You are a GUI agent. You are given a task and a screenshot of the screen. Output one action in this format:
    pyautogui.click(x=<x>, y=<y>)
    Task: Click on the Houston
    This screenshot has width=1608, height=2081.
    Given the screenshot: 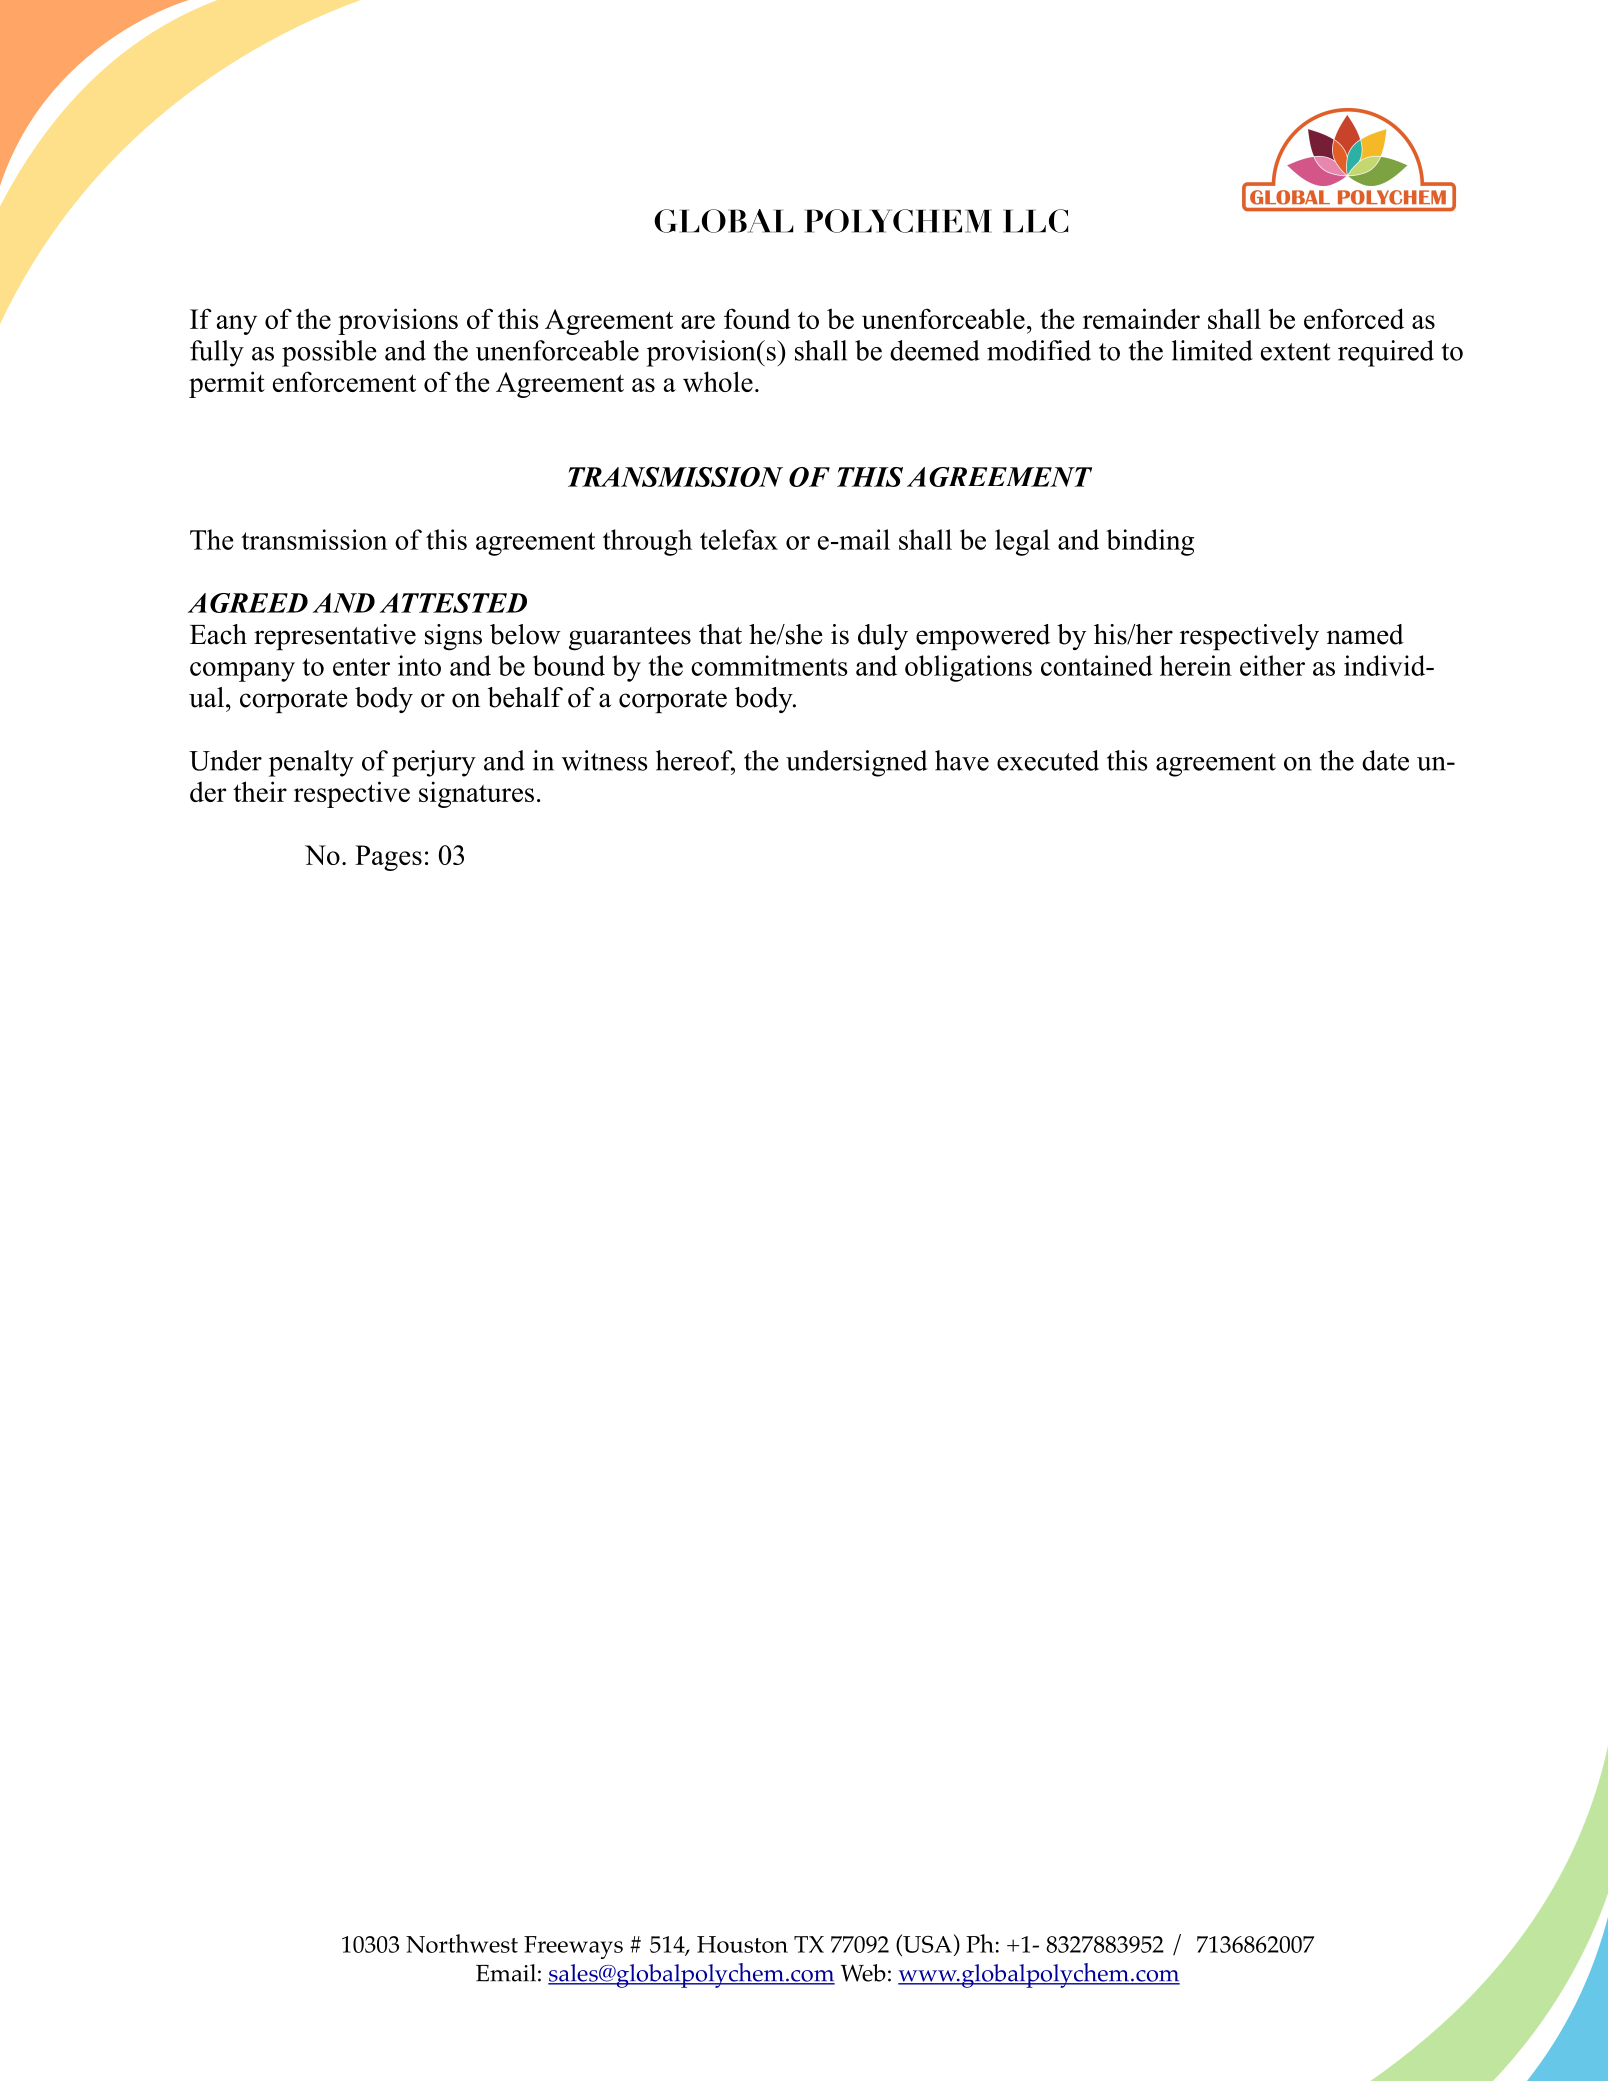 What is the action you would take?
    pyautogui.click(x=742, y=1944)
